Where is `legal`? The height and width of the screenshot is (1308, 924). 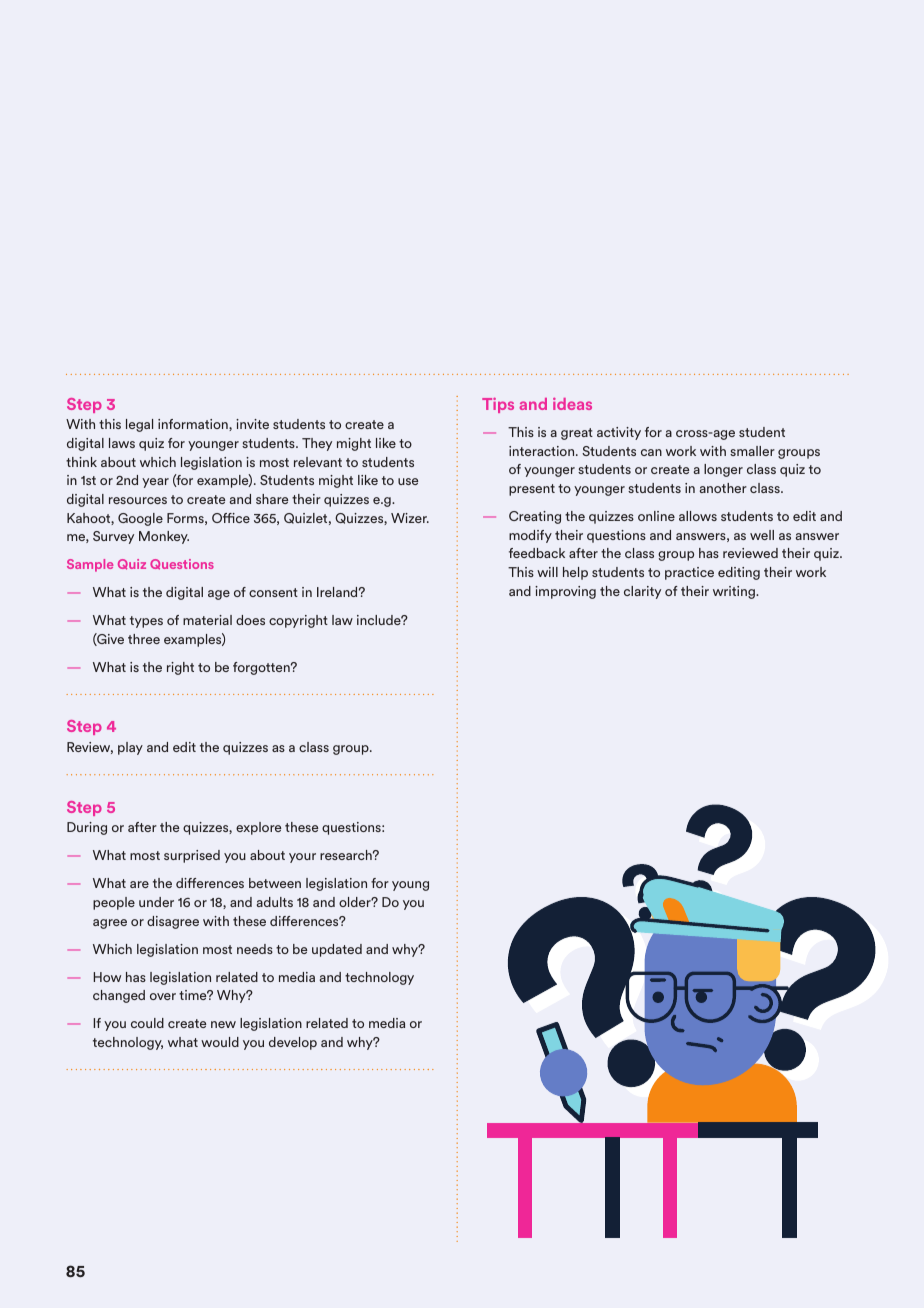 legal is located at coordinates (139, 425).
